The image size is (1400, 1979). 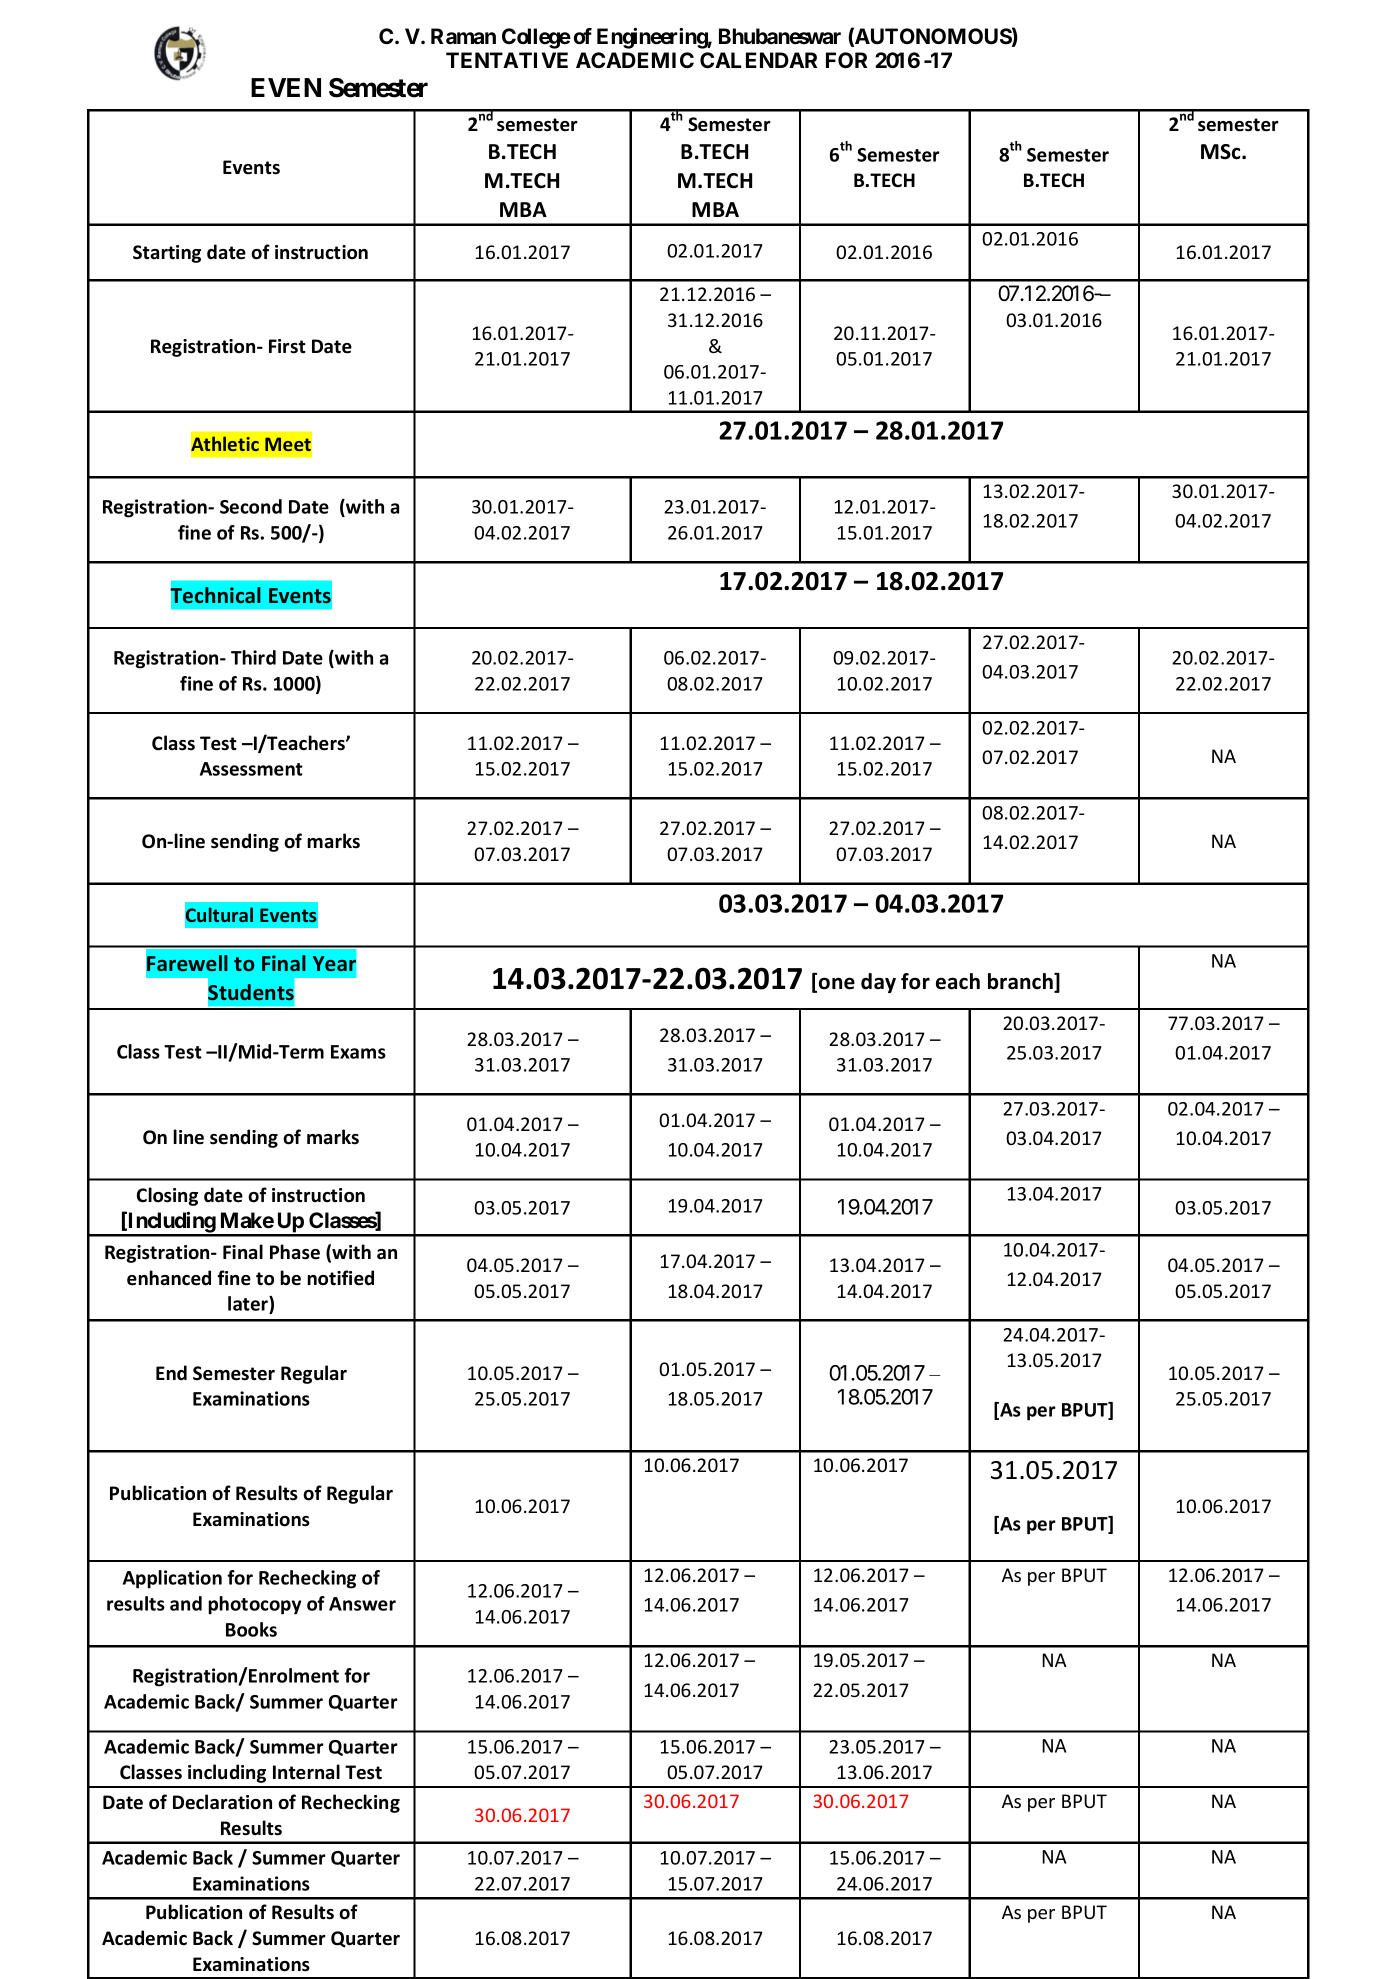 I want to click on TENTATIVE, so click(x=507, y=60).
